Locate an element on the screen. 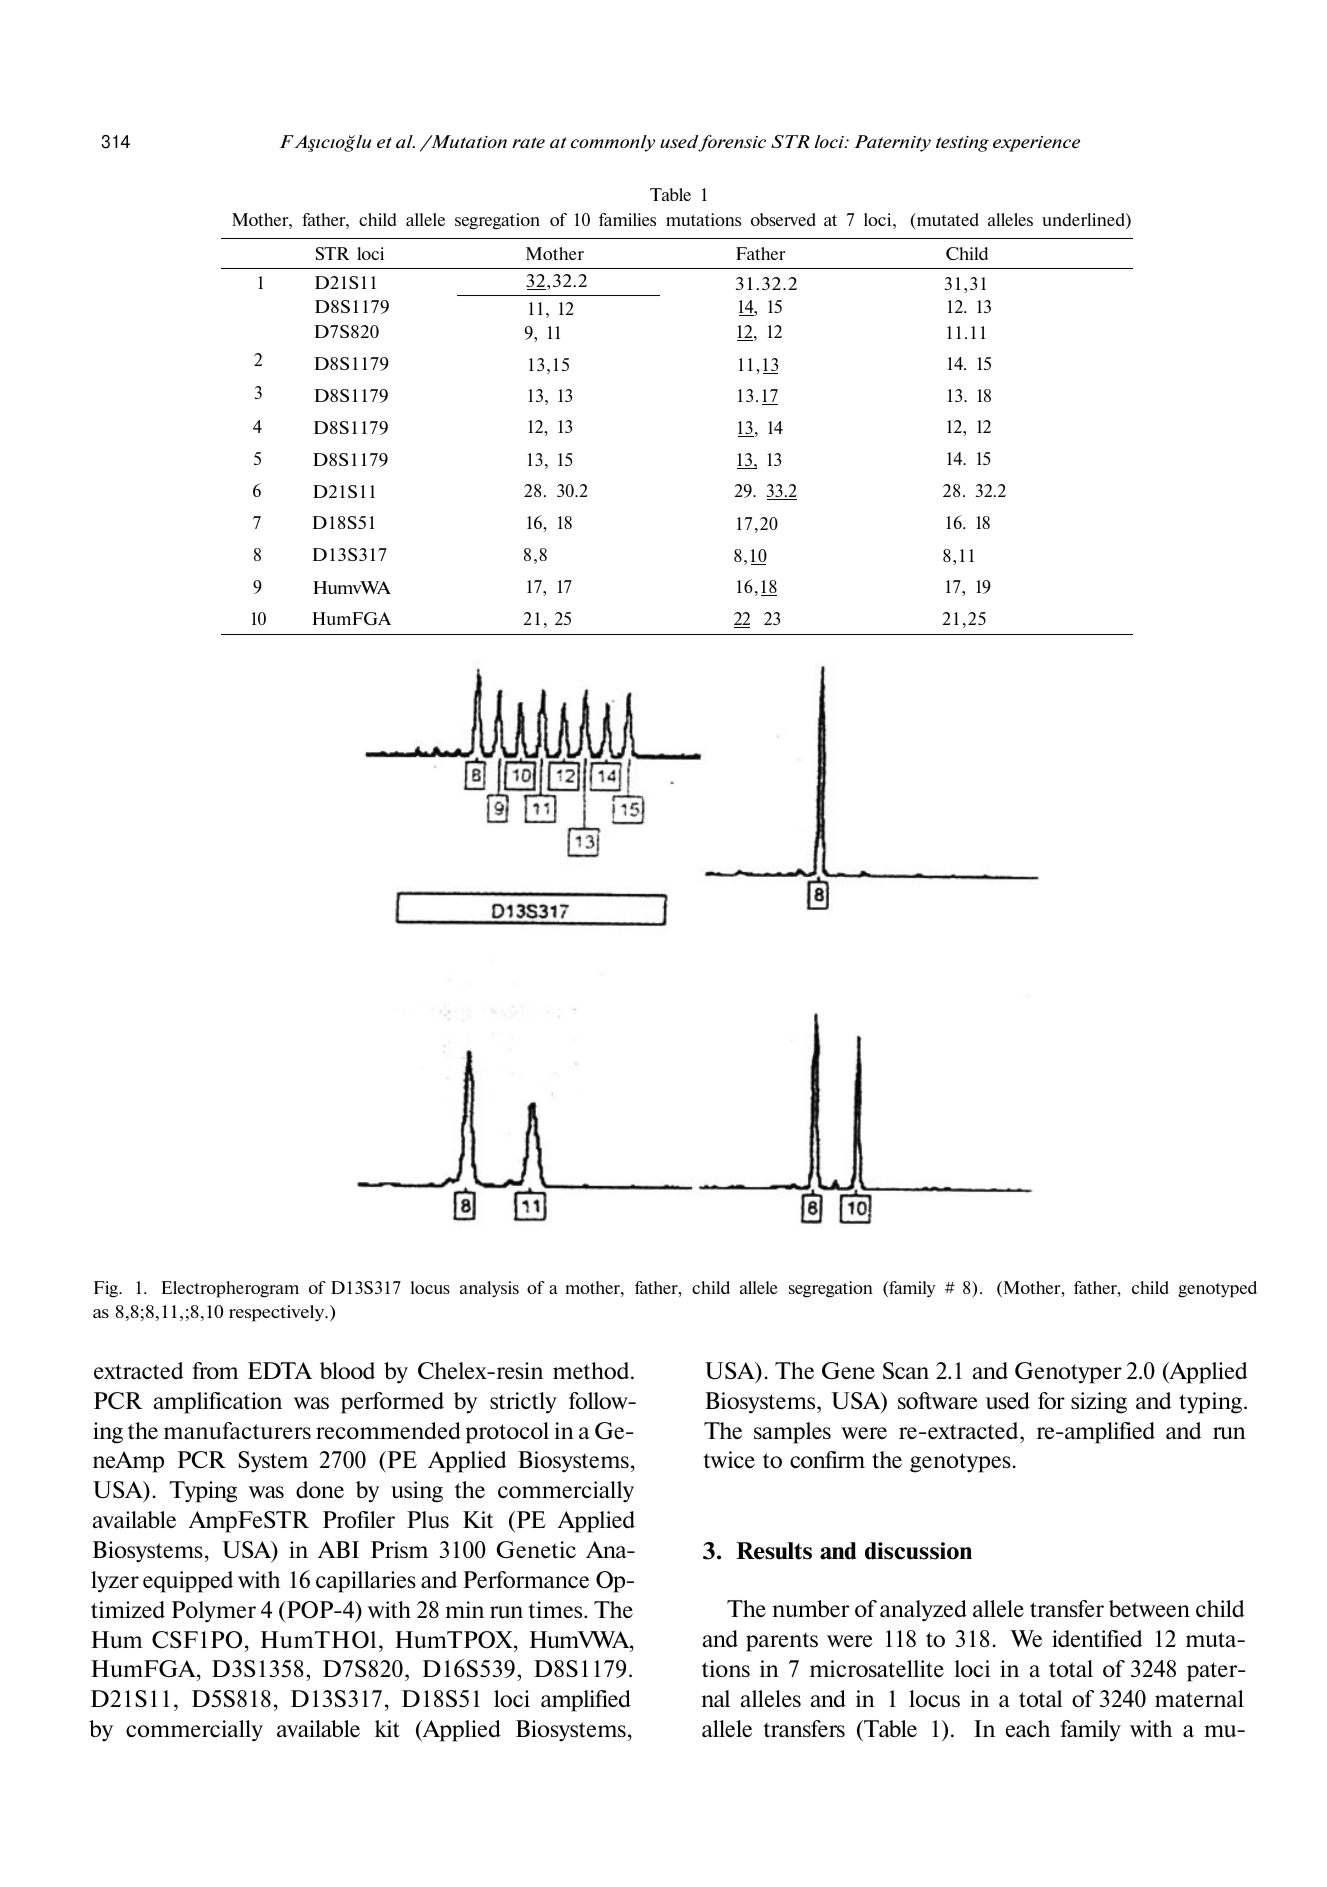 This screenshot has height=1887, width=1327. analysis is located at coordinates (489, 1289).
